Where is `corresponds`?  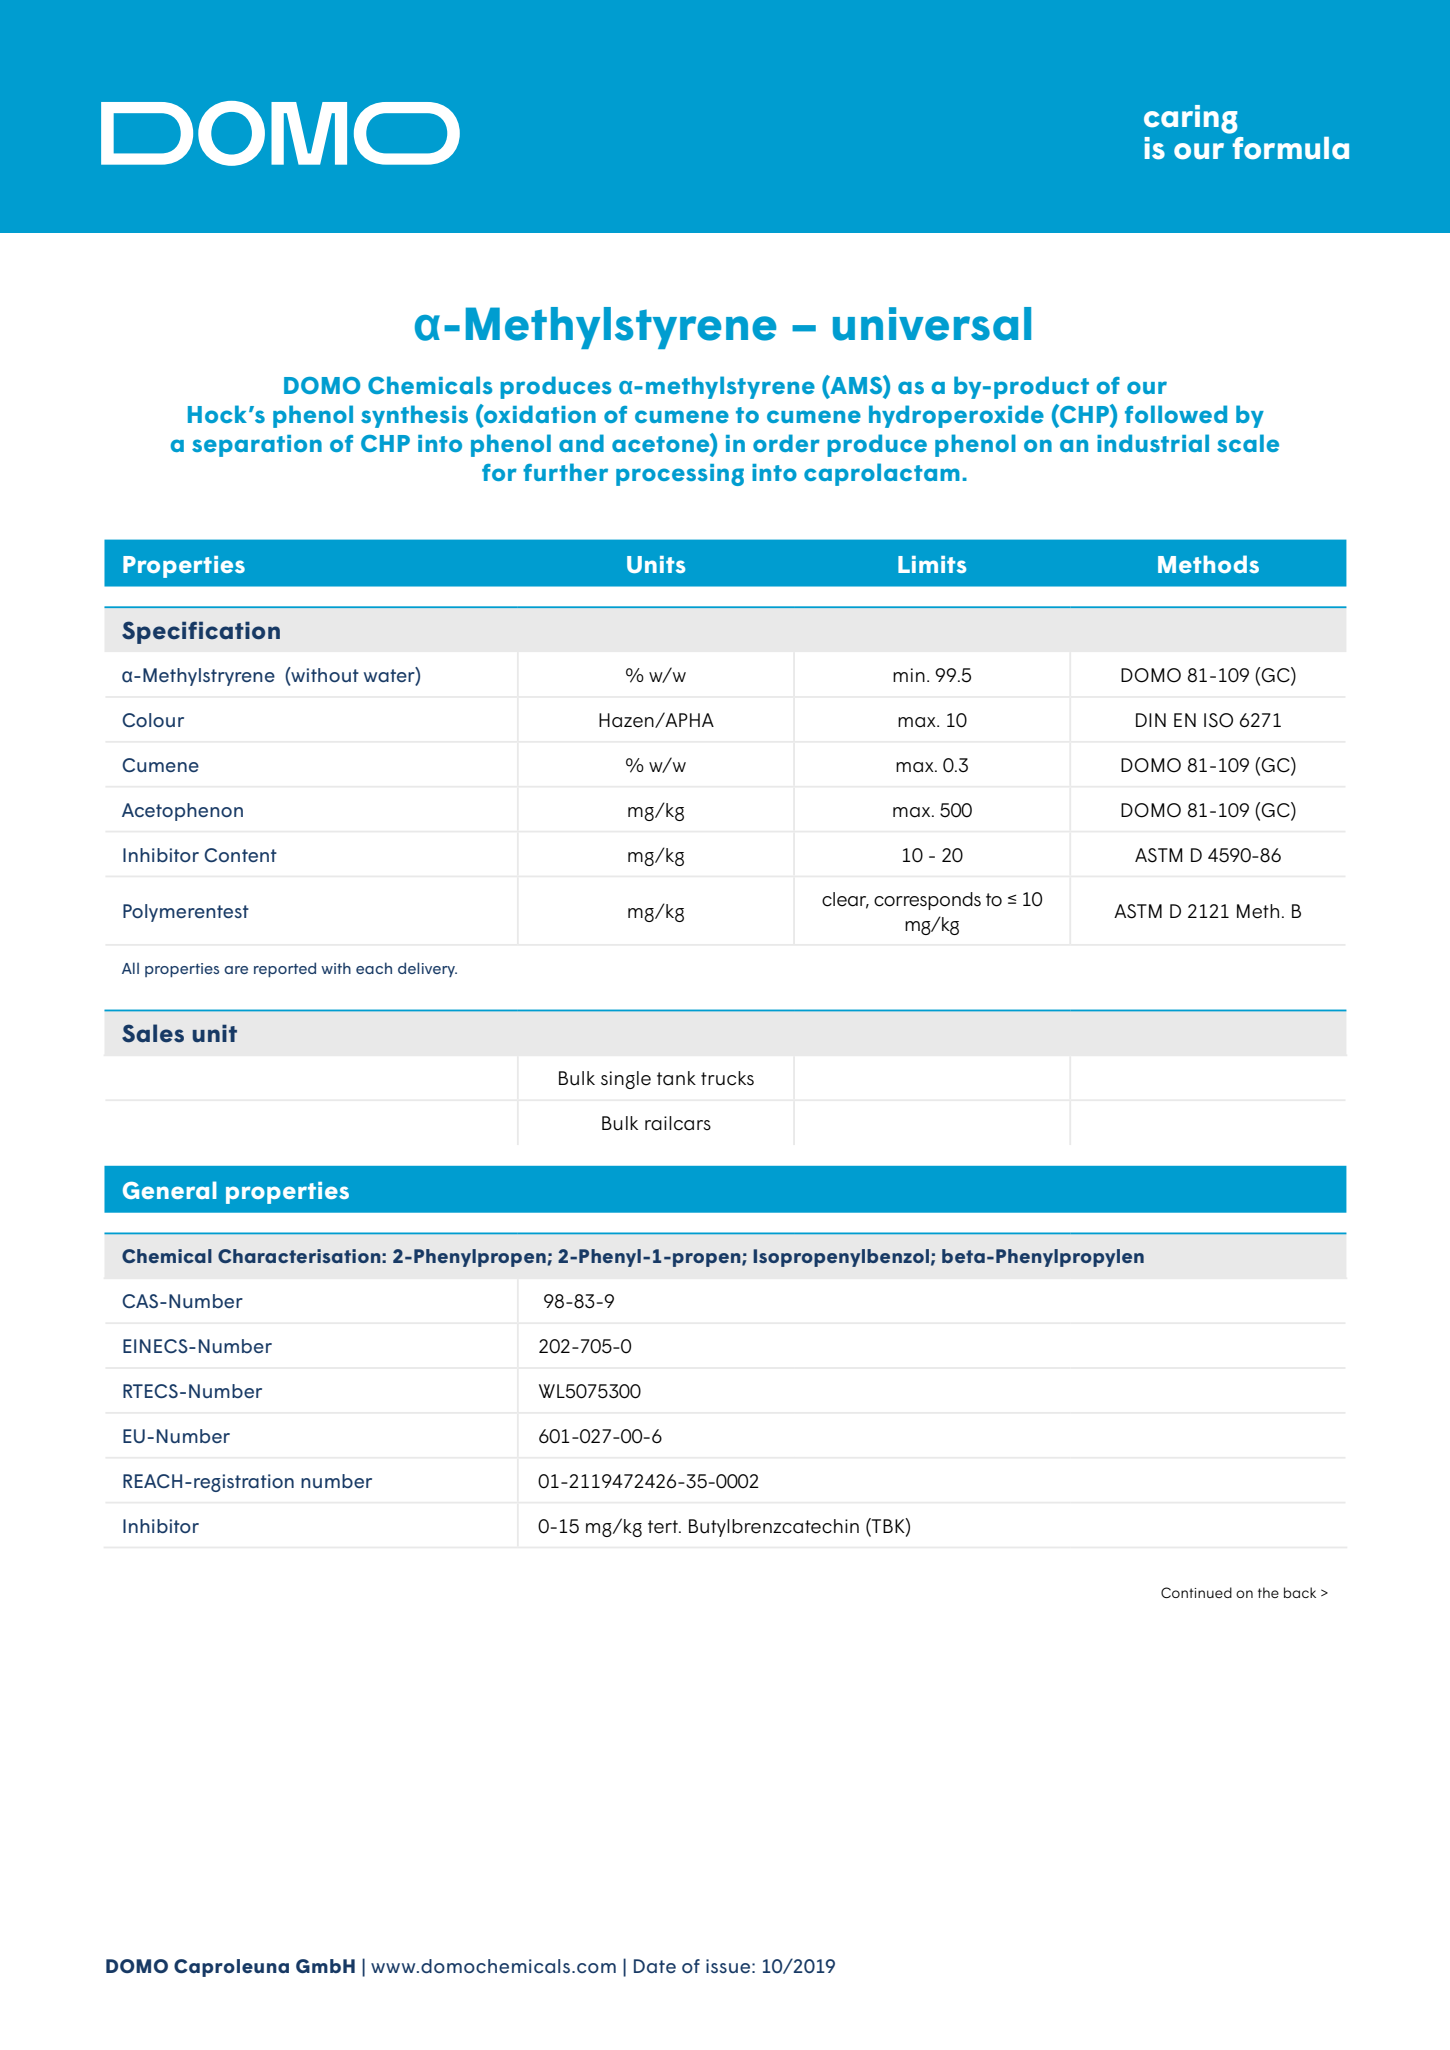 corresponds is located at coordinates (927, 901).
